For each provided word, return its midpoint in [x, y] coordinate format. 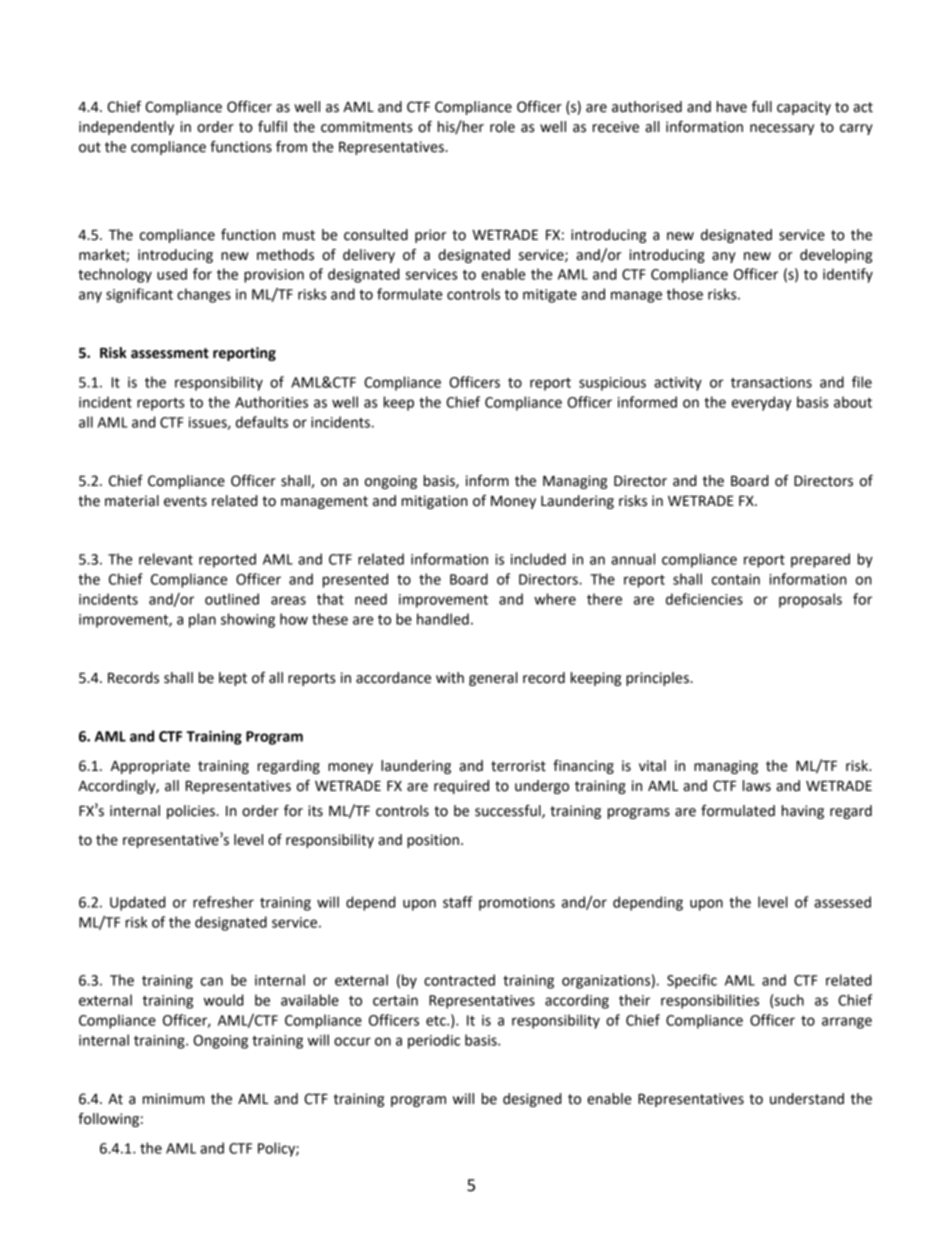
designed [532, 1100]
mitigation [435, 502]
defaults [262, 422]
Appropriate [150, 767]
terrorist [518, 766]
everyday [761, 403]
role [502, 127]
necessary [782, 129]
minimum [173, 1099]
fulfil [272, 127]
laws [757, 786]
